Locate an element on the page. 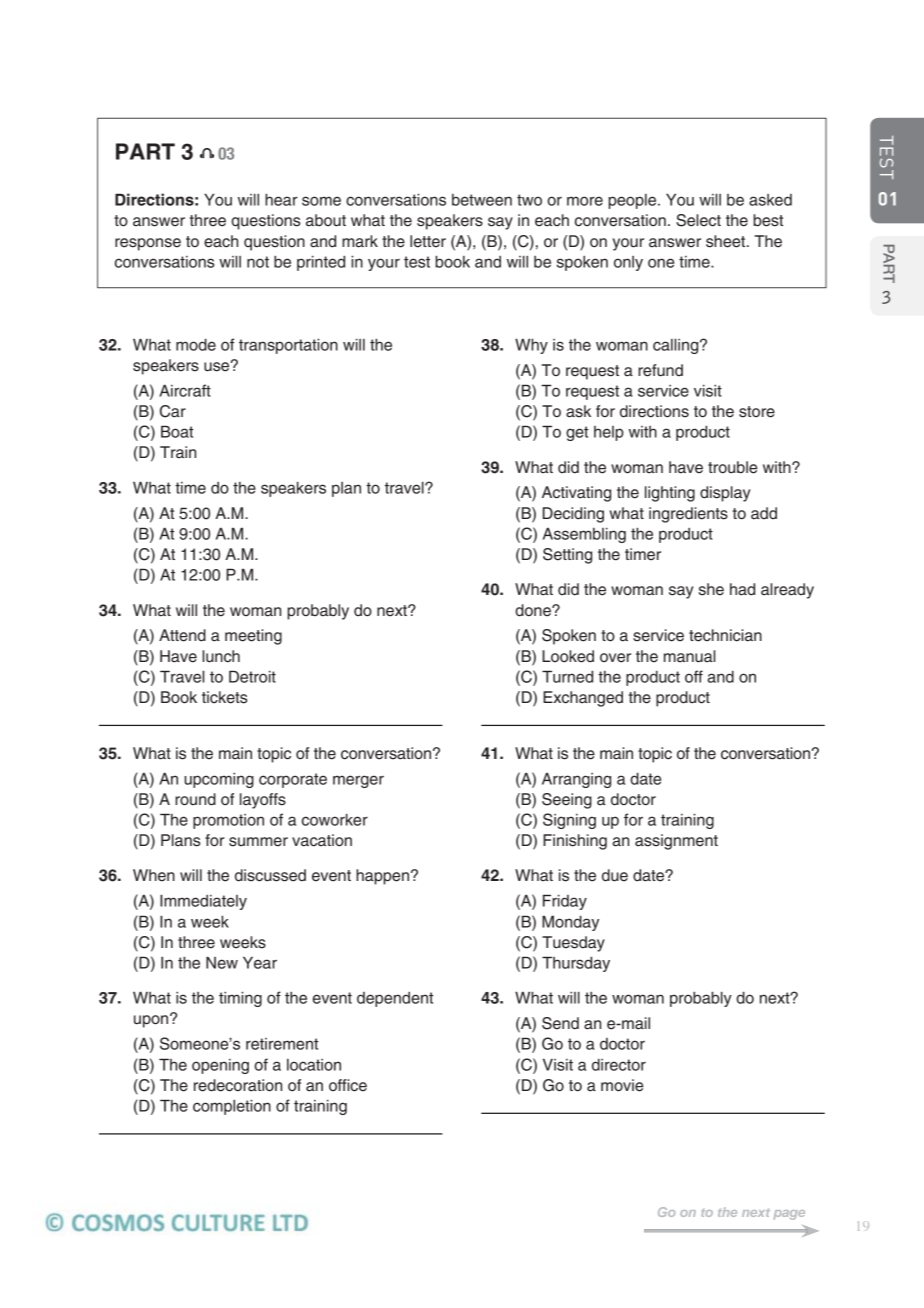 This image has width=924, height=1308. not is located at coordinates (258, 262).
